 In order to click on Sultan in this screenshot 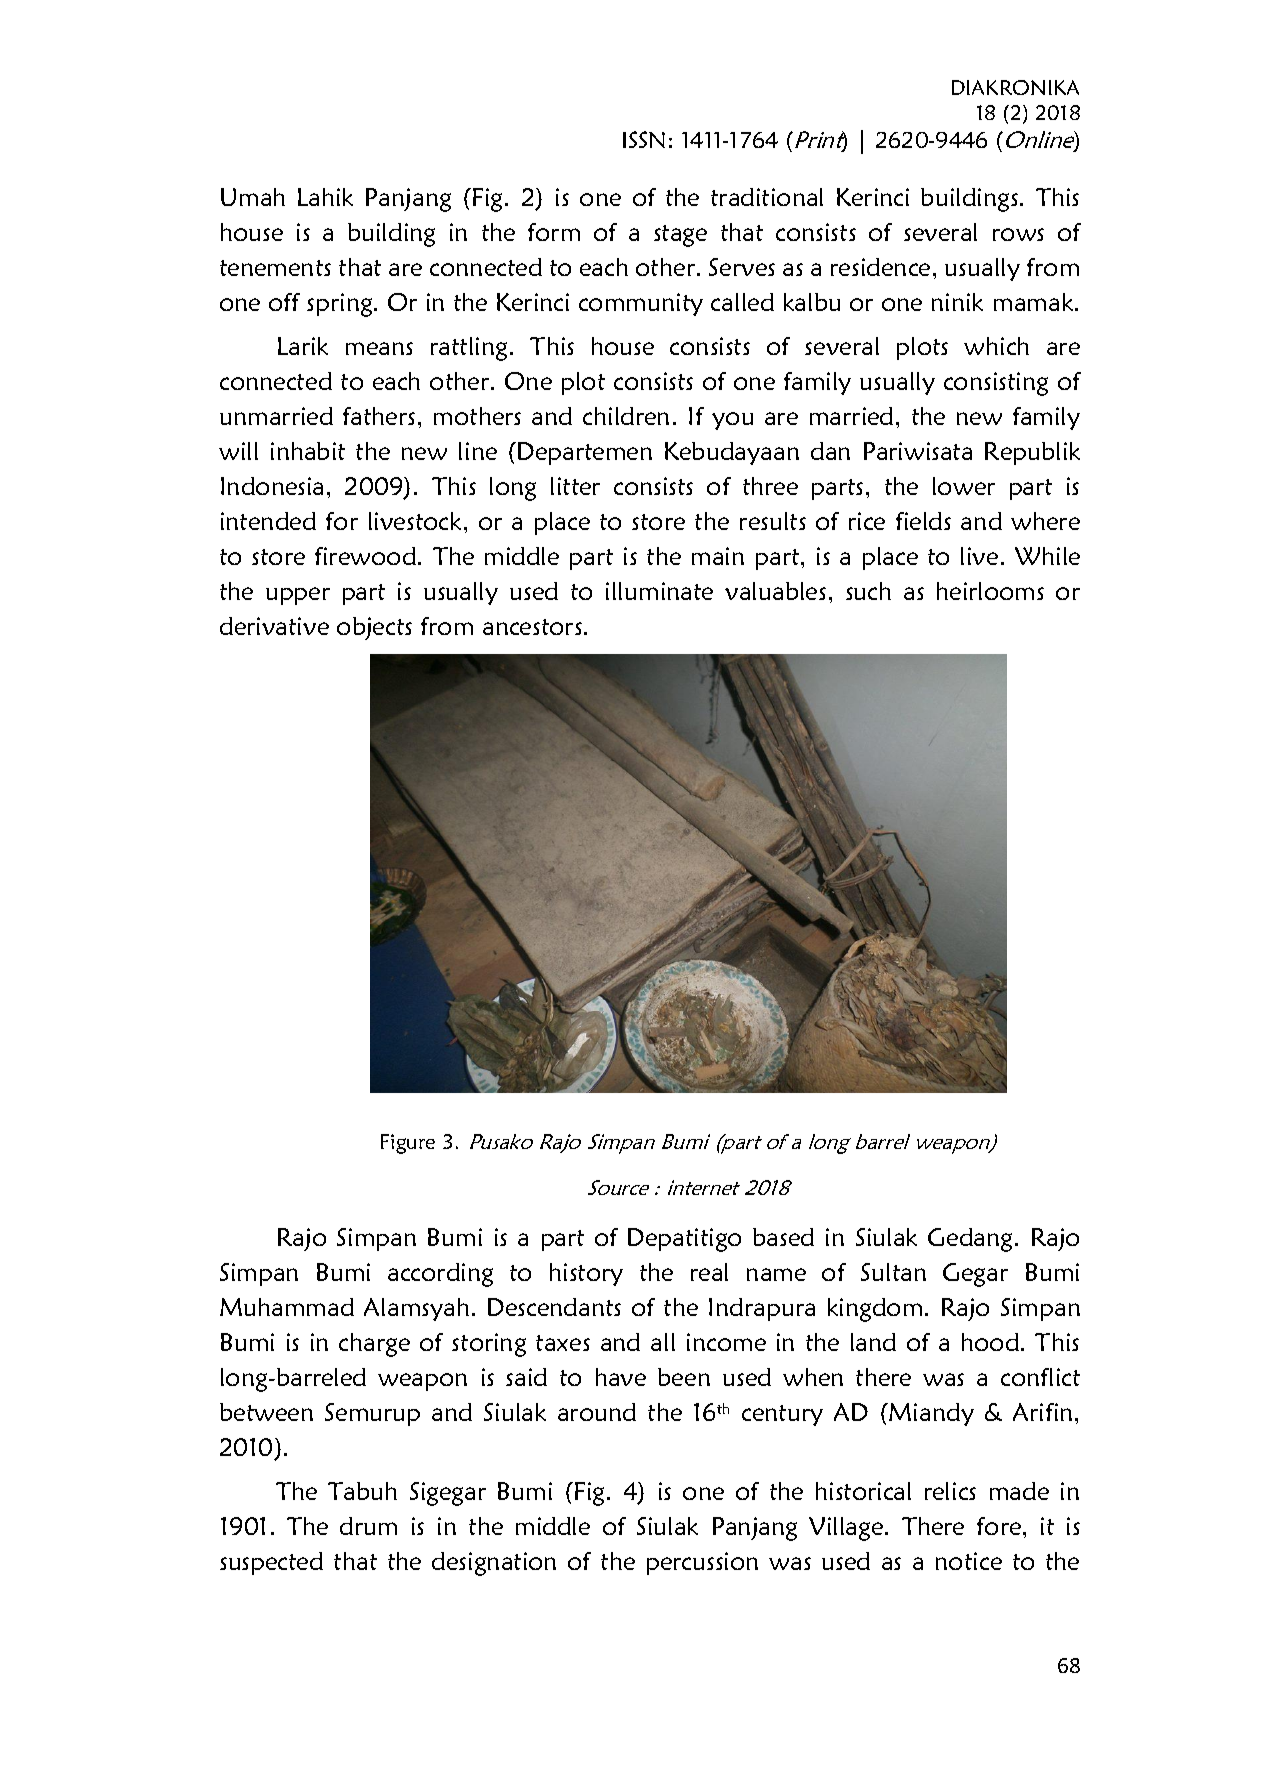, I will do `click(893, 1272)`.
